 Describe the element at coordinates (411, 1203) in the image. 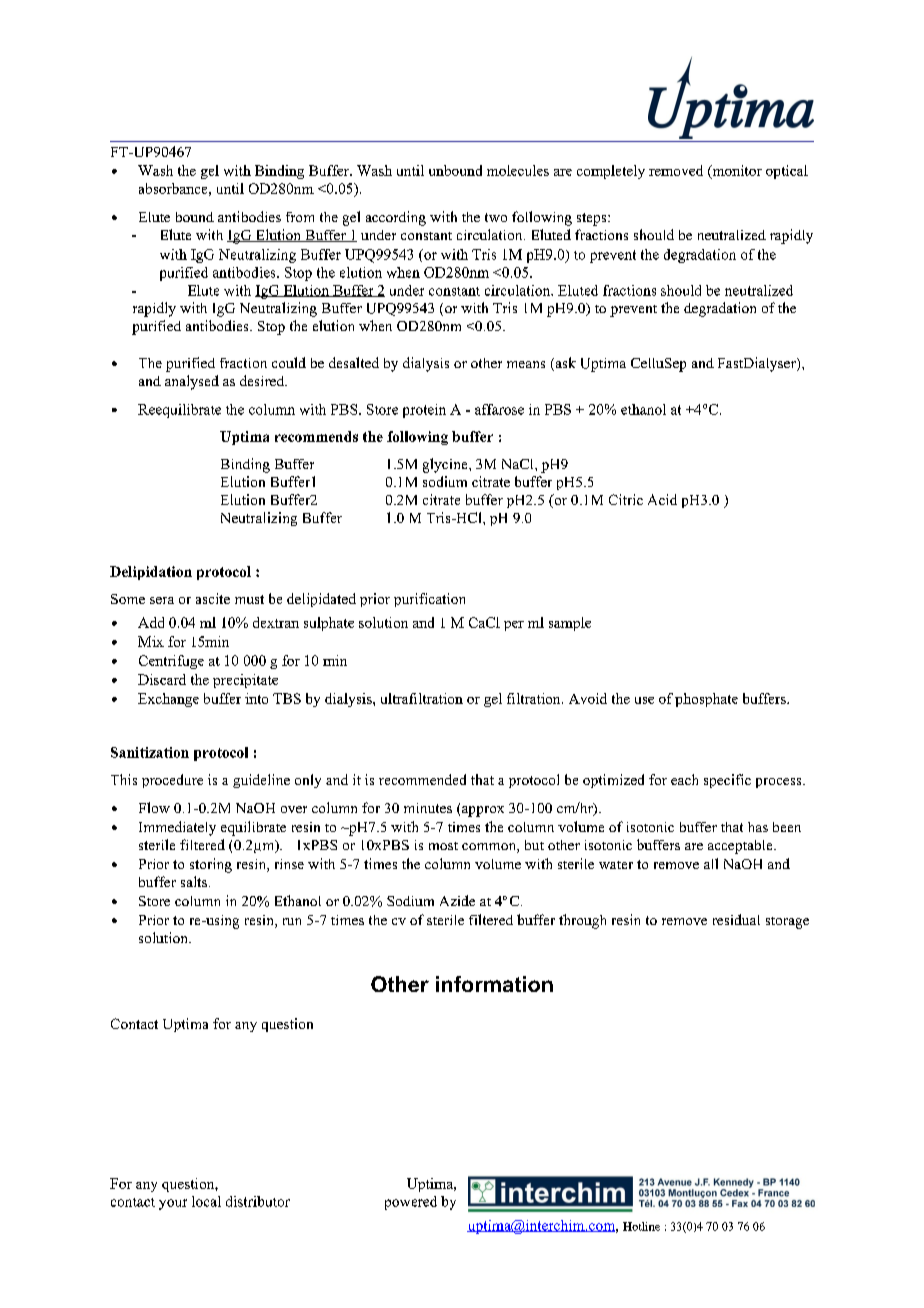

I see `powered` at that location.
